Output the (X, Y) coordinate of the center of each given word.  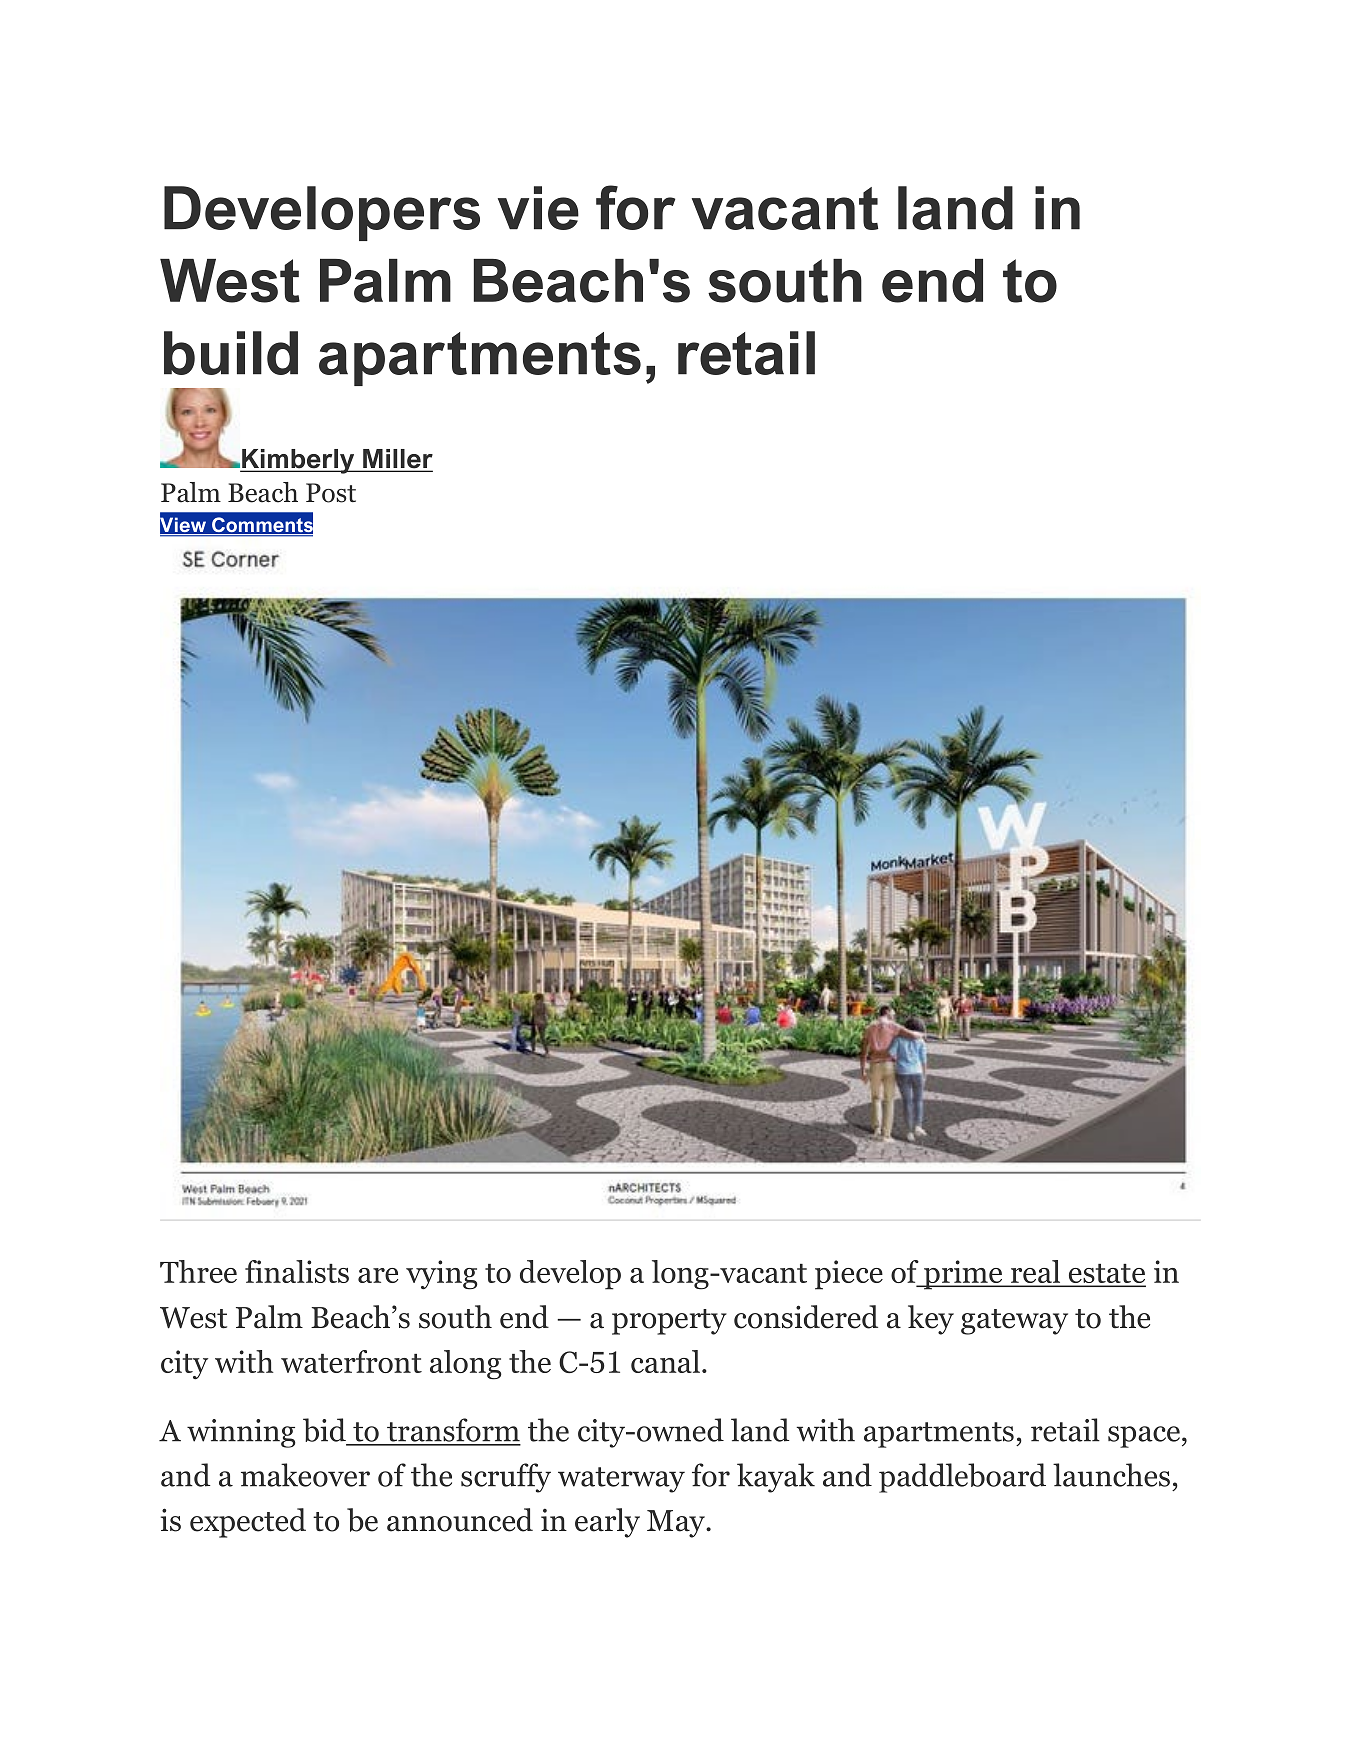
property (669, 1322)
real (1036, 1273)
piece (849, 1275)
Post (331, 493)
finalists (297, 1271)
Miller (397, 460)
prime (963, 1275)
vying (442, 1275)
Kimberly (298, 461)
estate (1106, 1275)
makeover (305, 1475)
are (378, 1275)
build (231, 353)
